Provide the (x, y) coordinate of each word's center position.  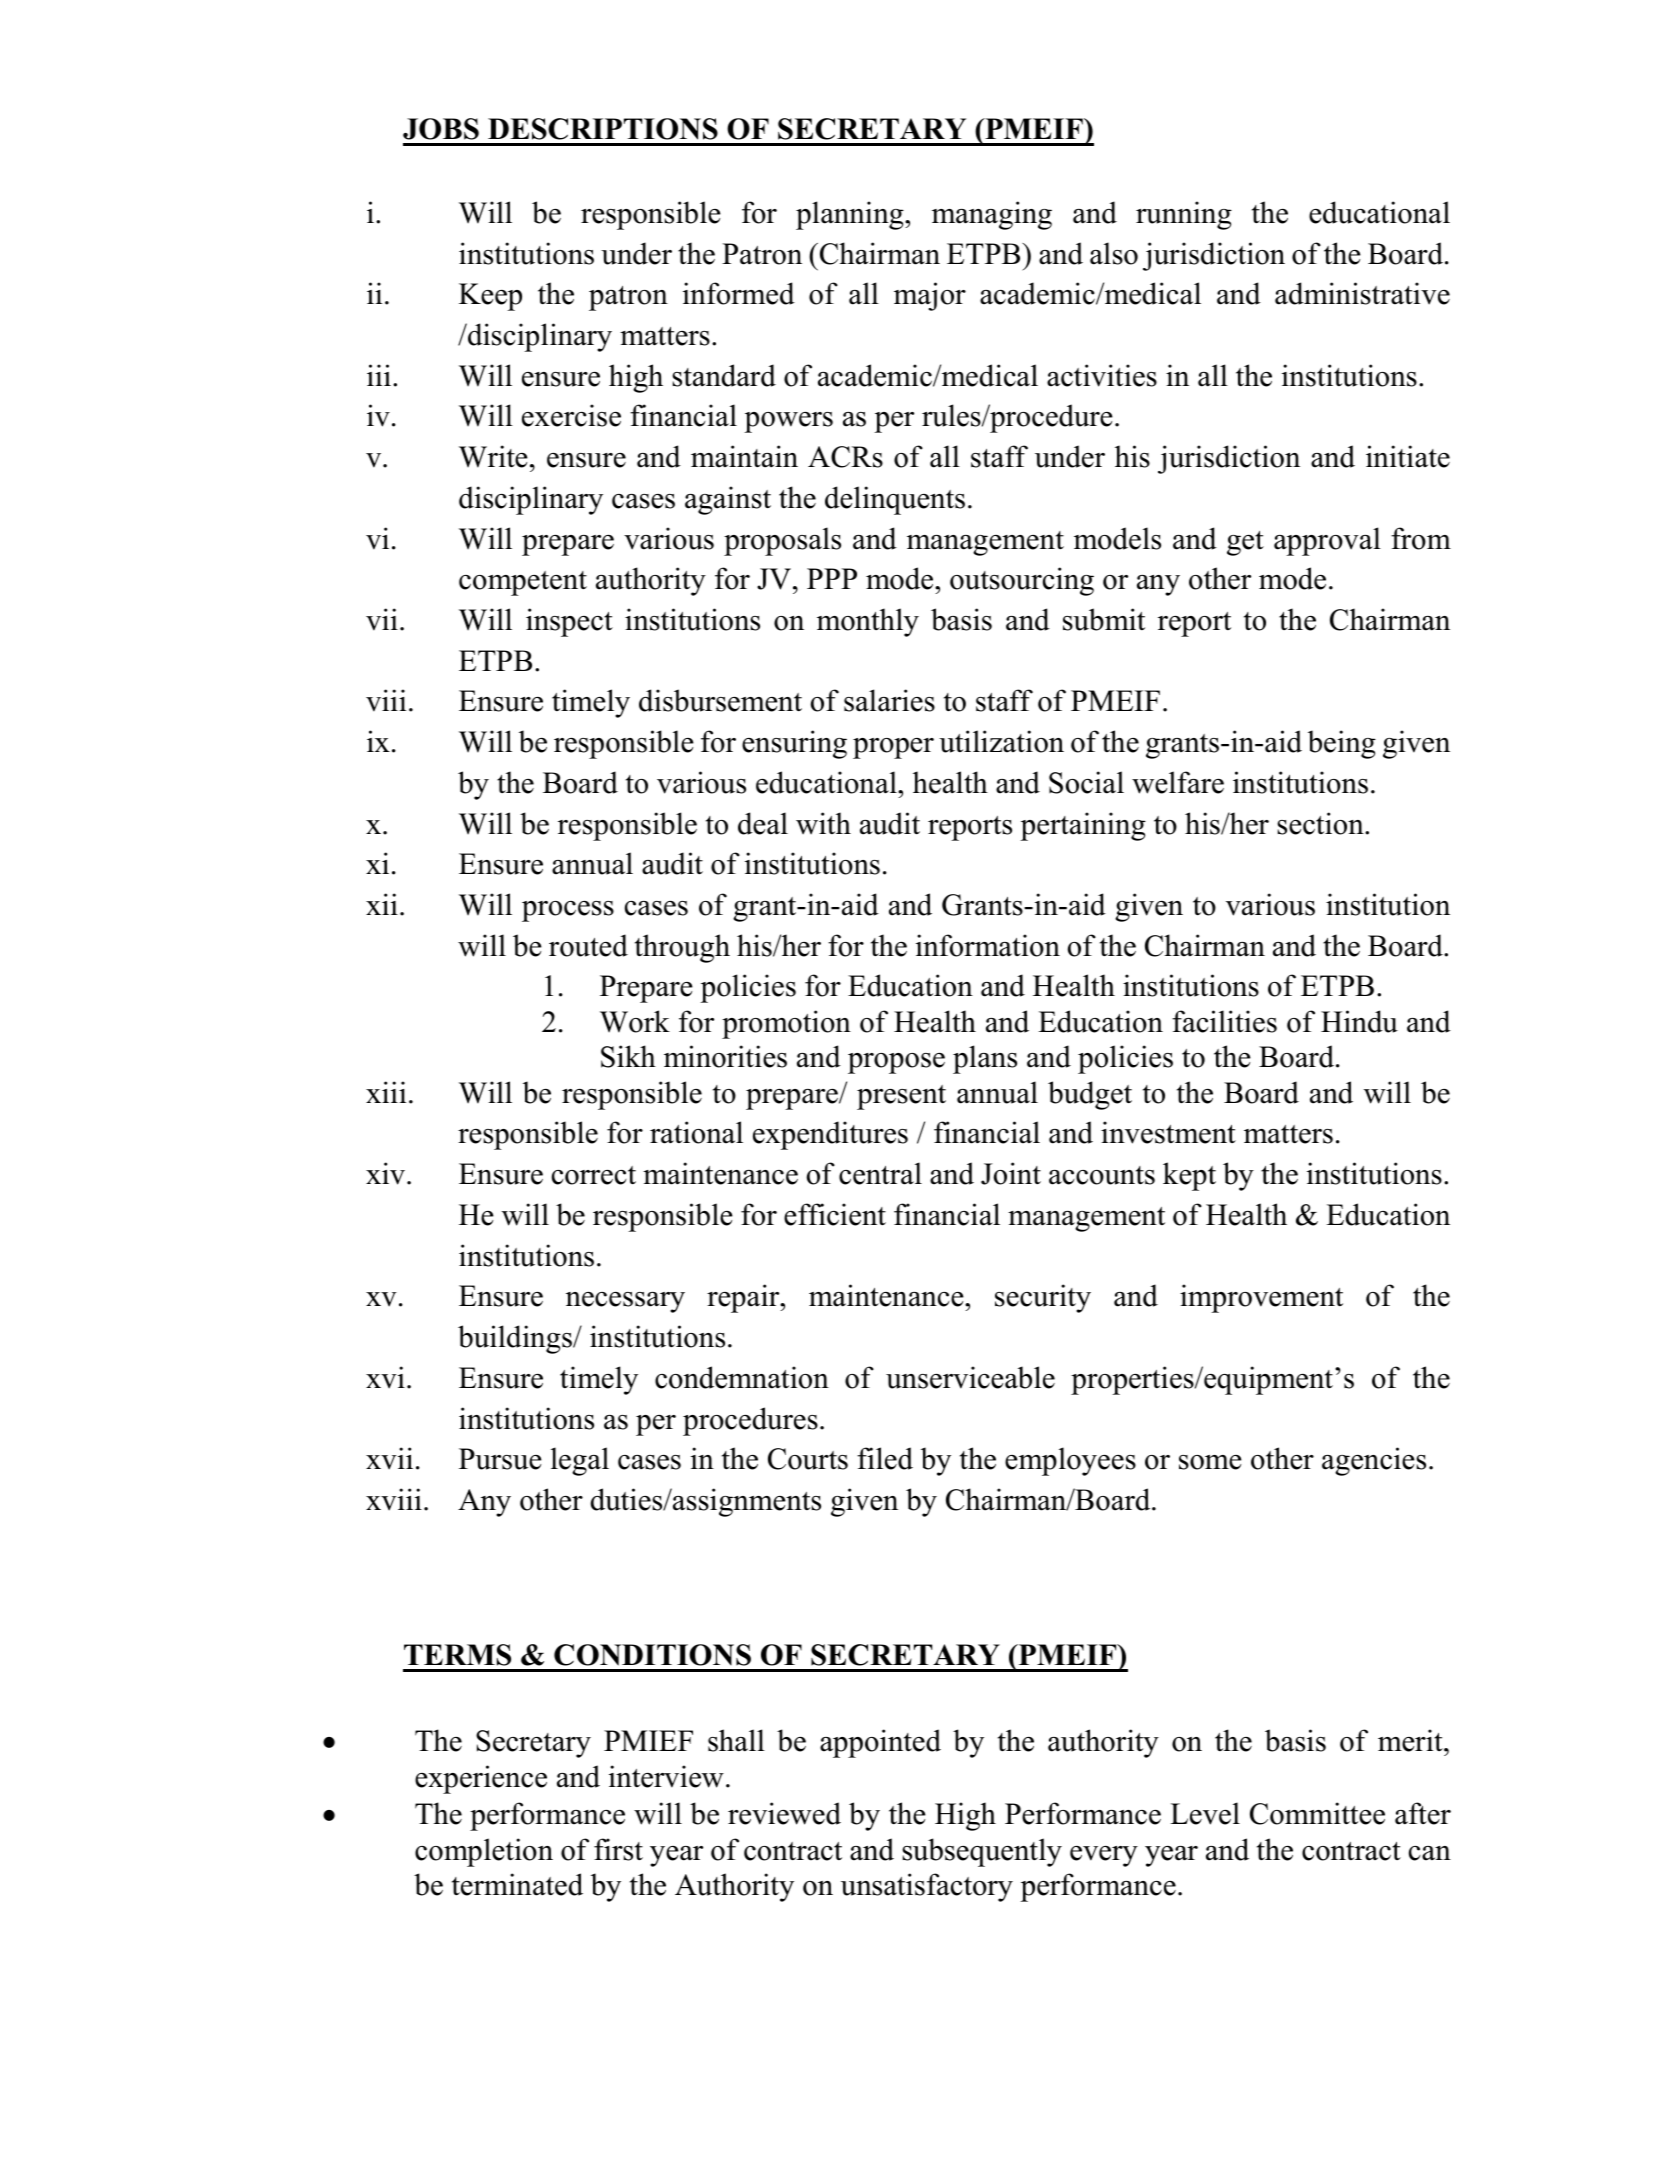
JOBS (441, 129)
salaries (889, 700)
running (1184, 215)
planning (851, 215)
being (1342, 744)
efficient (835, 1214)
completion (484, 1852)
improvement (1261, 1298)
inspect (569, 622)
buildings (516, 1339)
